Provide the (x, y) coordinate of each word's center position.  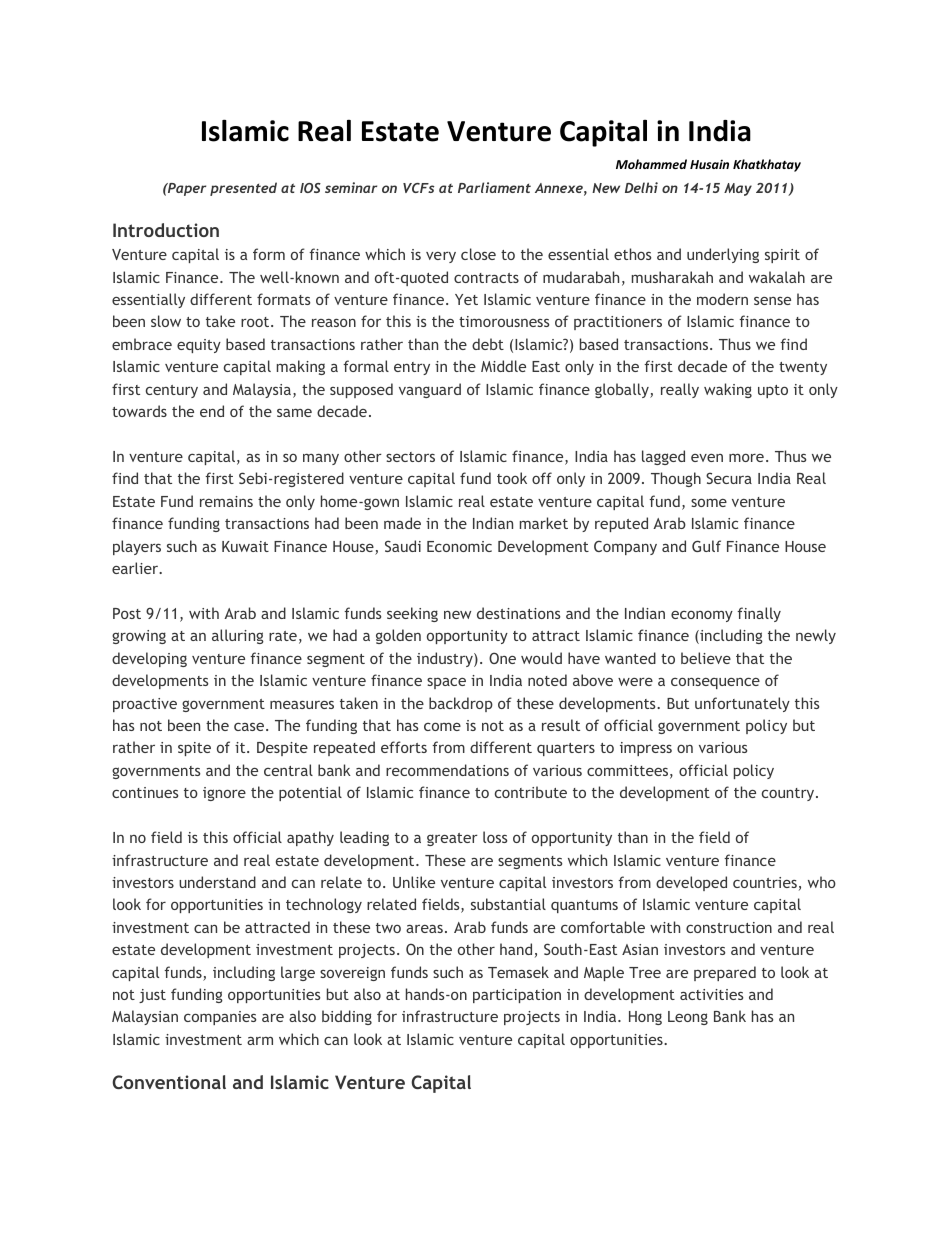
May (738, 189)
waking (728, 390)
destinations (518, 613)
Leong (688, 1018)
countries (765, 882)
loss (495, 837)
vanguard (430, 390)
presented (243, 189)
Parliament (494, 187)
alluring (238, 636)
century (172, 391)
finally (759, 614)
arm (260, 1041)
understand (217, 882)
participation (517, 996)
